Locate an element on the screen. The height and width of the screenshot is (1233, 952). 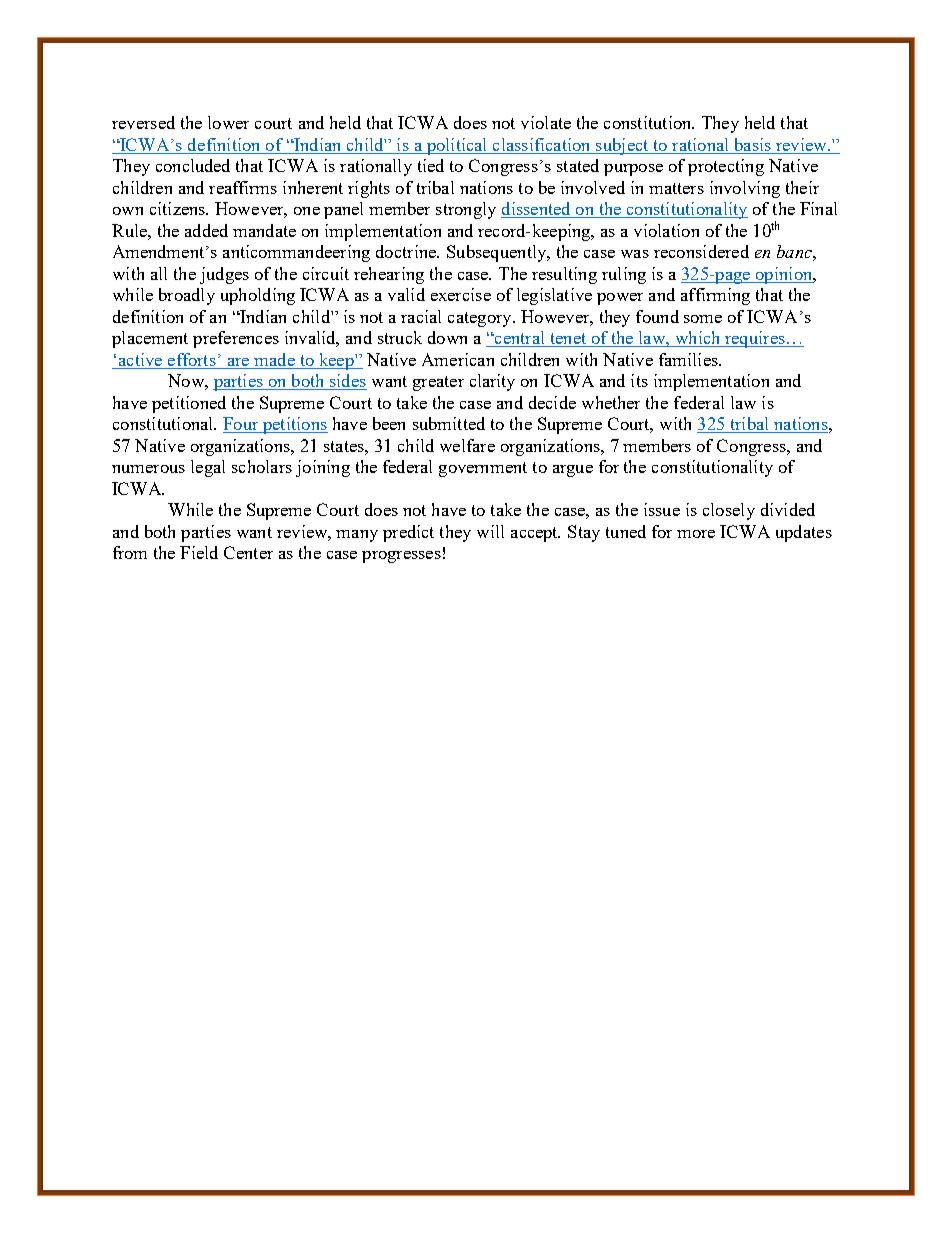
basis is located at coordinates (752, 146).
